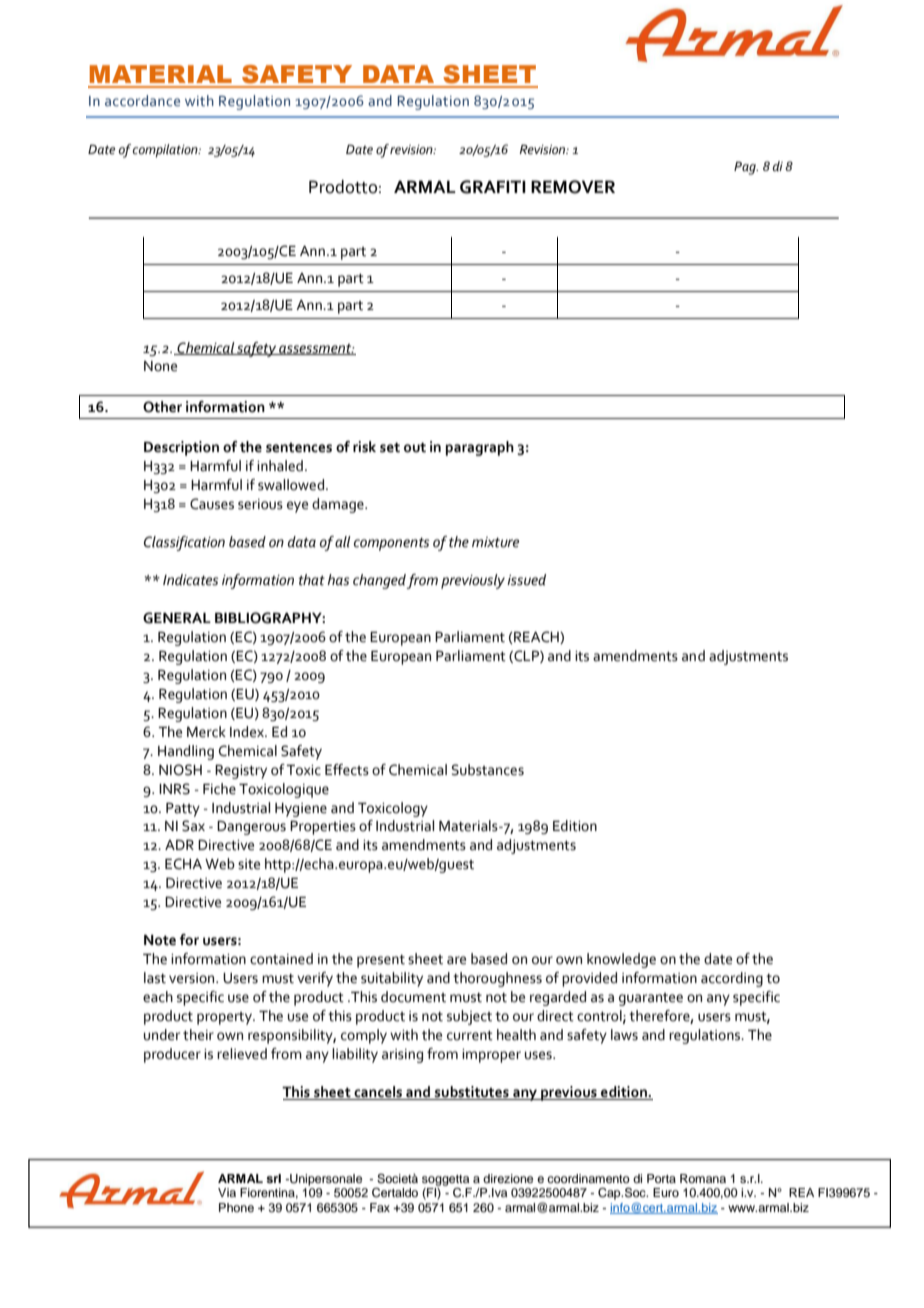 This screenshot has height=1308, width=924. Describe the element at coordinates (746, 168) in the screenshot. I see `Pag` at that location.
